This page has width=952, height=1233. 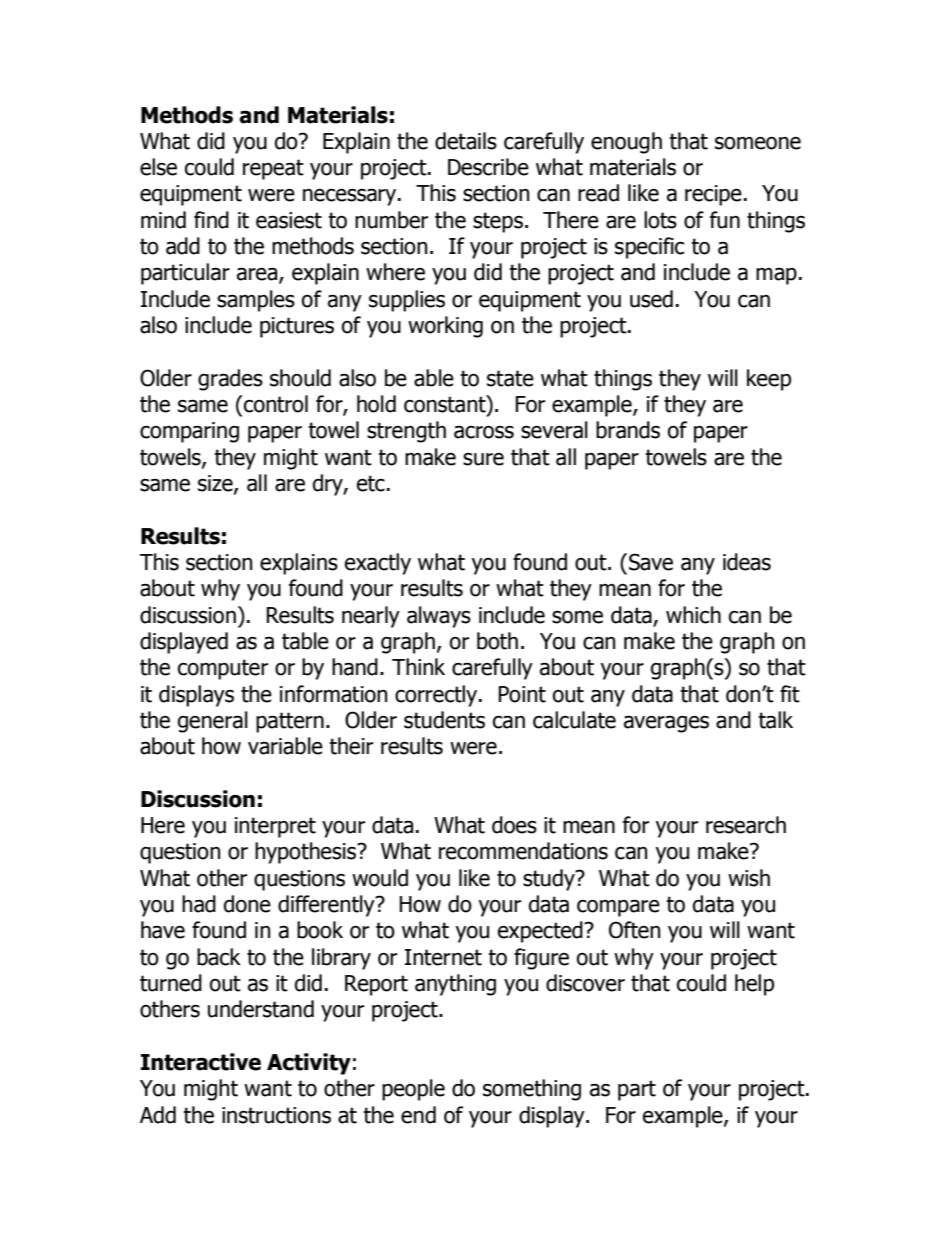 I want to click on general, so click(x=213, y=722).
